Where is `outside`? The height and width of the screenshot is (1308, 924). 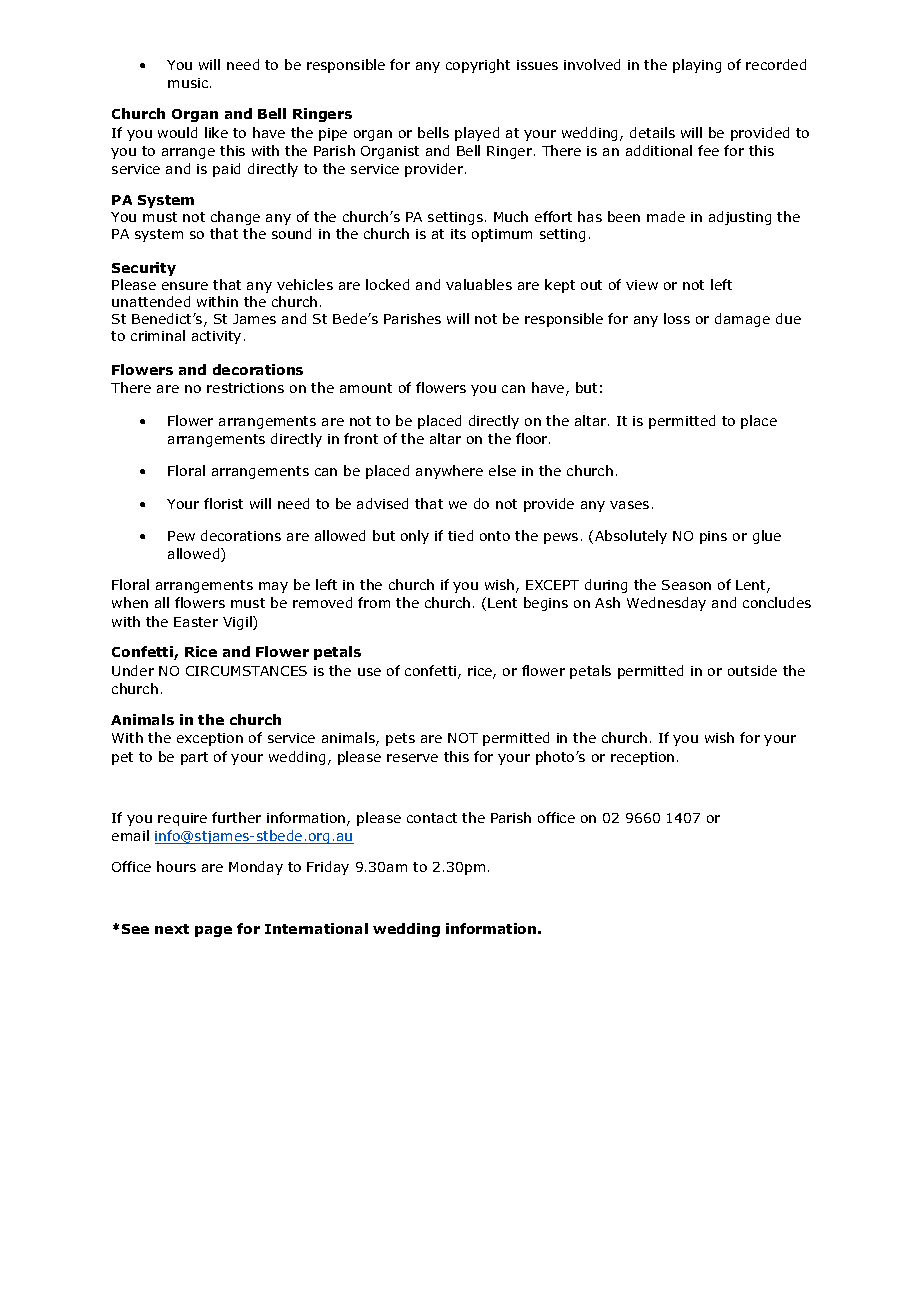
outside is located at coordinates (752, 670).
